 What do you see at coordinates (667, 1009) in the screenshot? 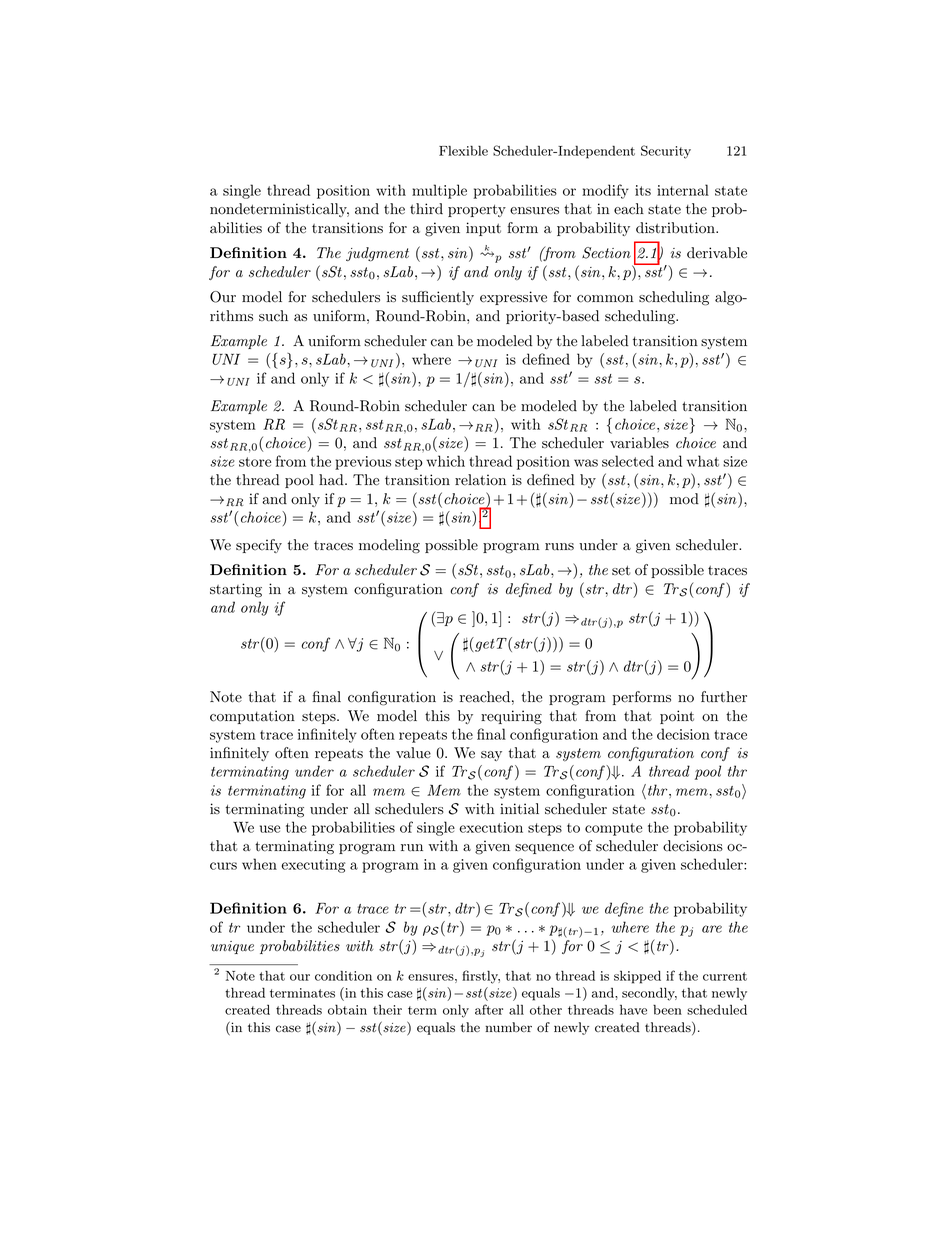
I see `been` at bounding box center [667, 1009].
